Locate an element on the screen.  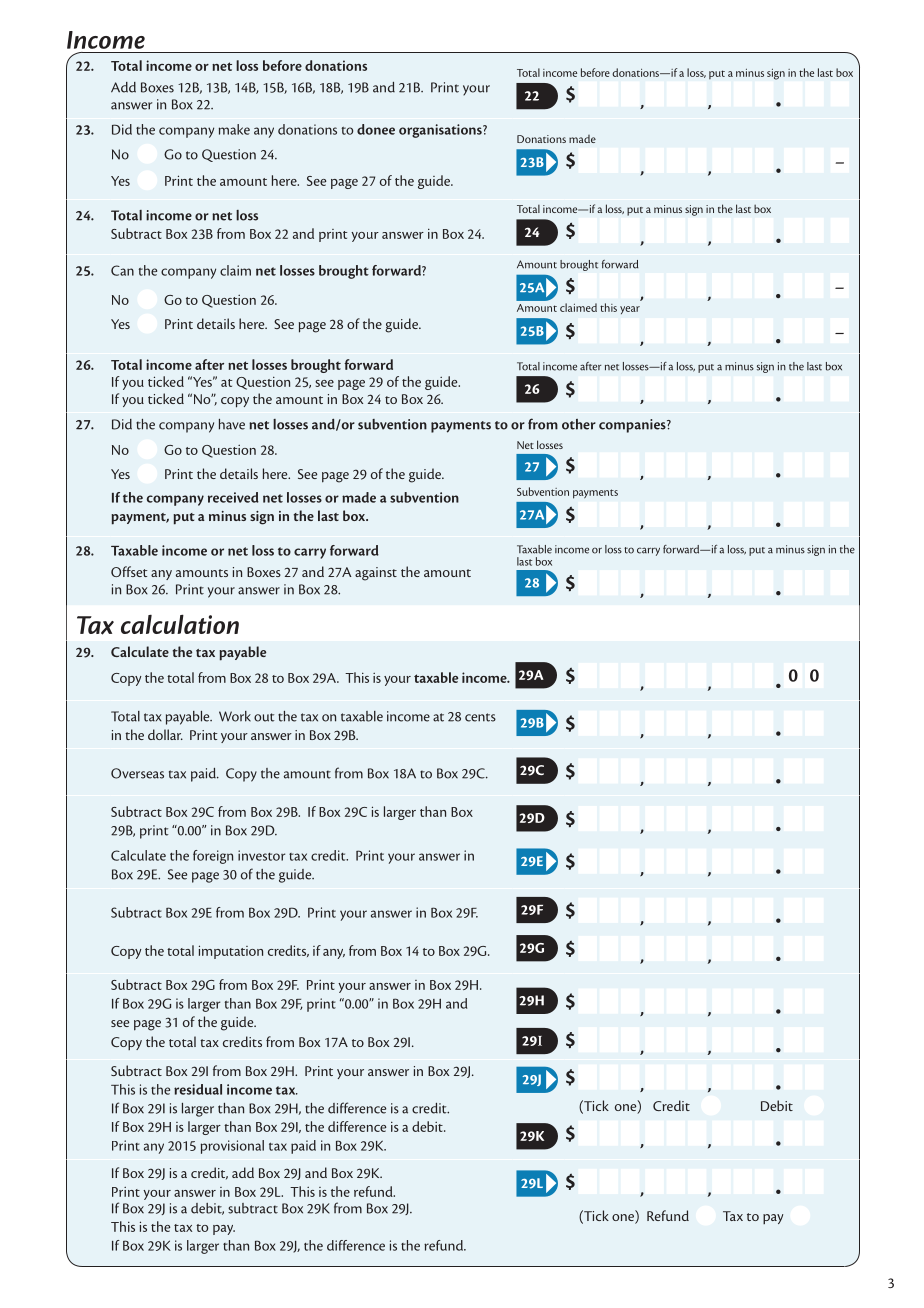
provisional is located at coordinates (232, 1147).
